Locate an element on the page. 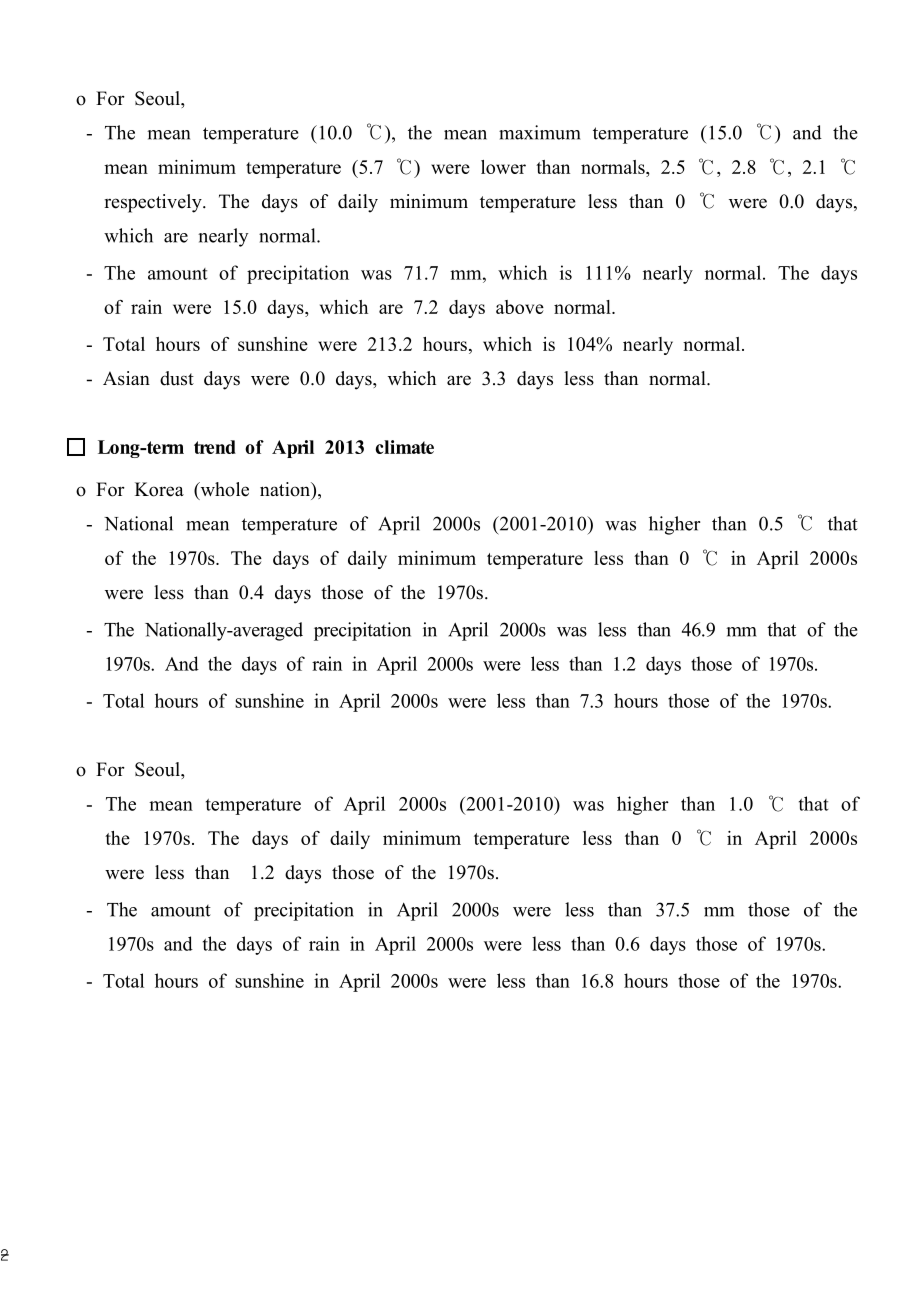 This image has height=1307, width=924. trend is located at coordinates (215, 447).
